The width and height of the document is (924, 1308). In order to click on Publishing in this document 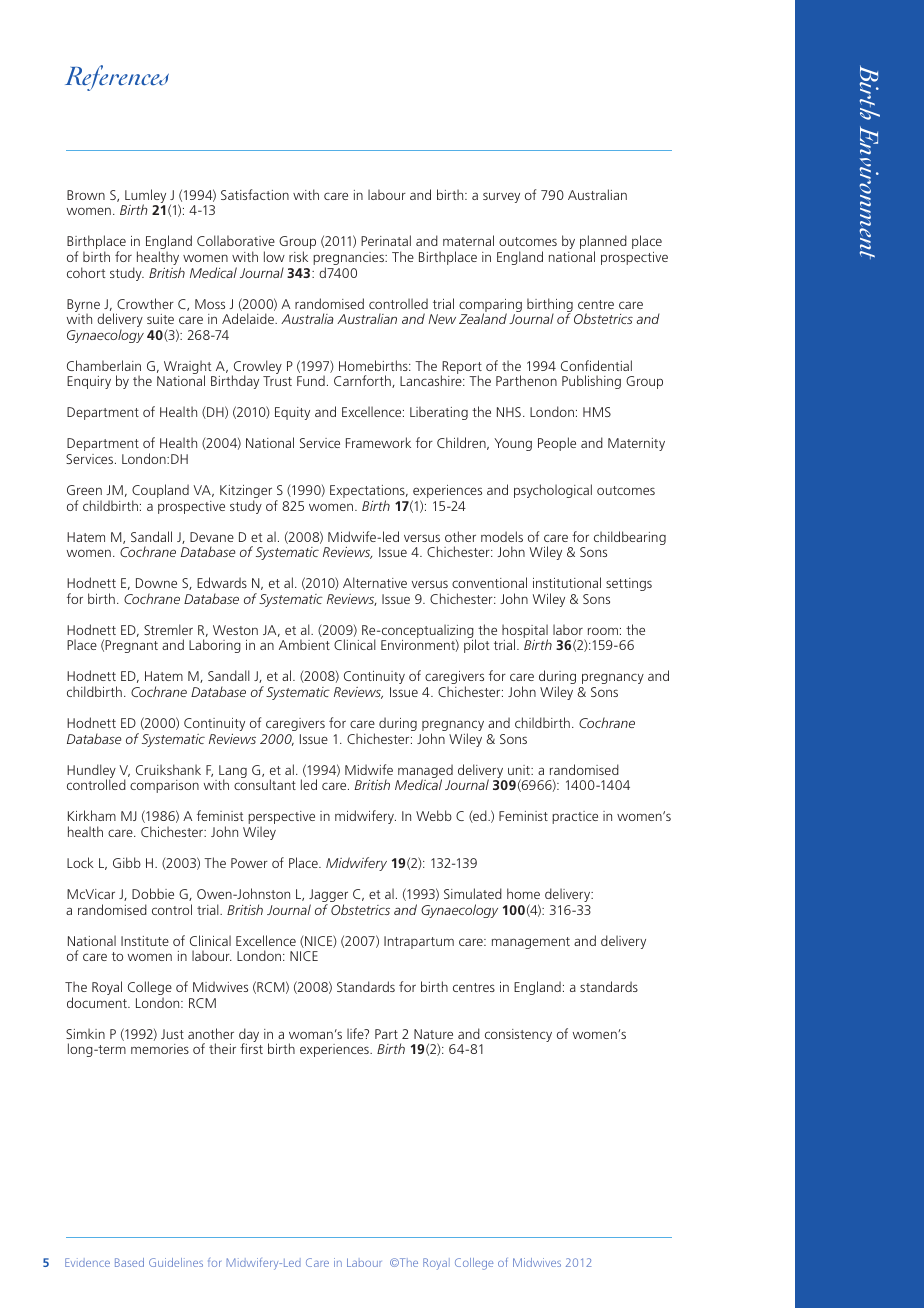, I will do `click(591, 382)`.
